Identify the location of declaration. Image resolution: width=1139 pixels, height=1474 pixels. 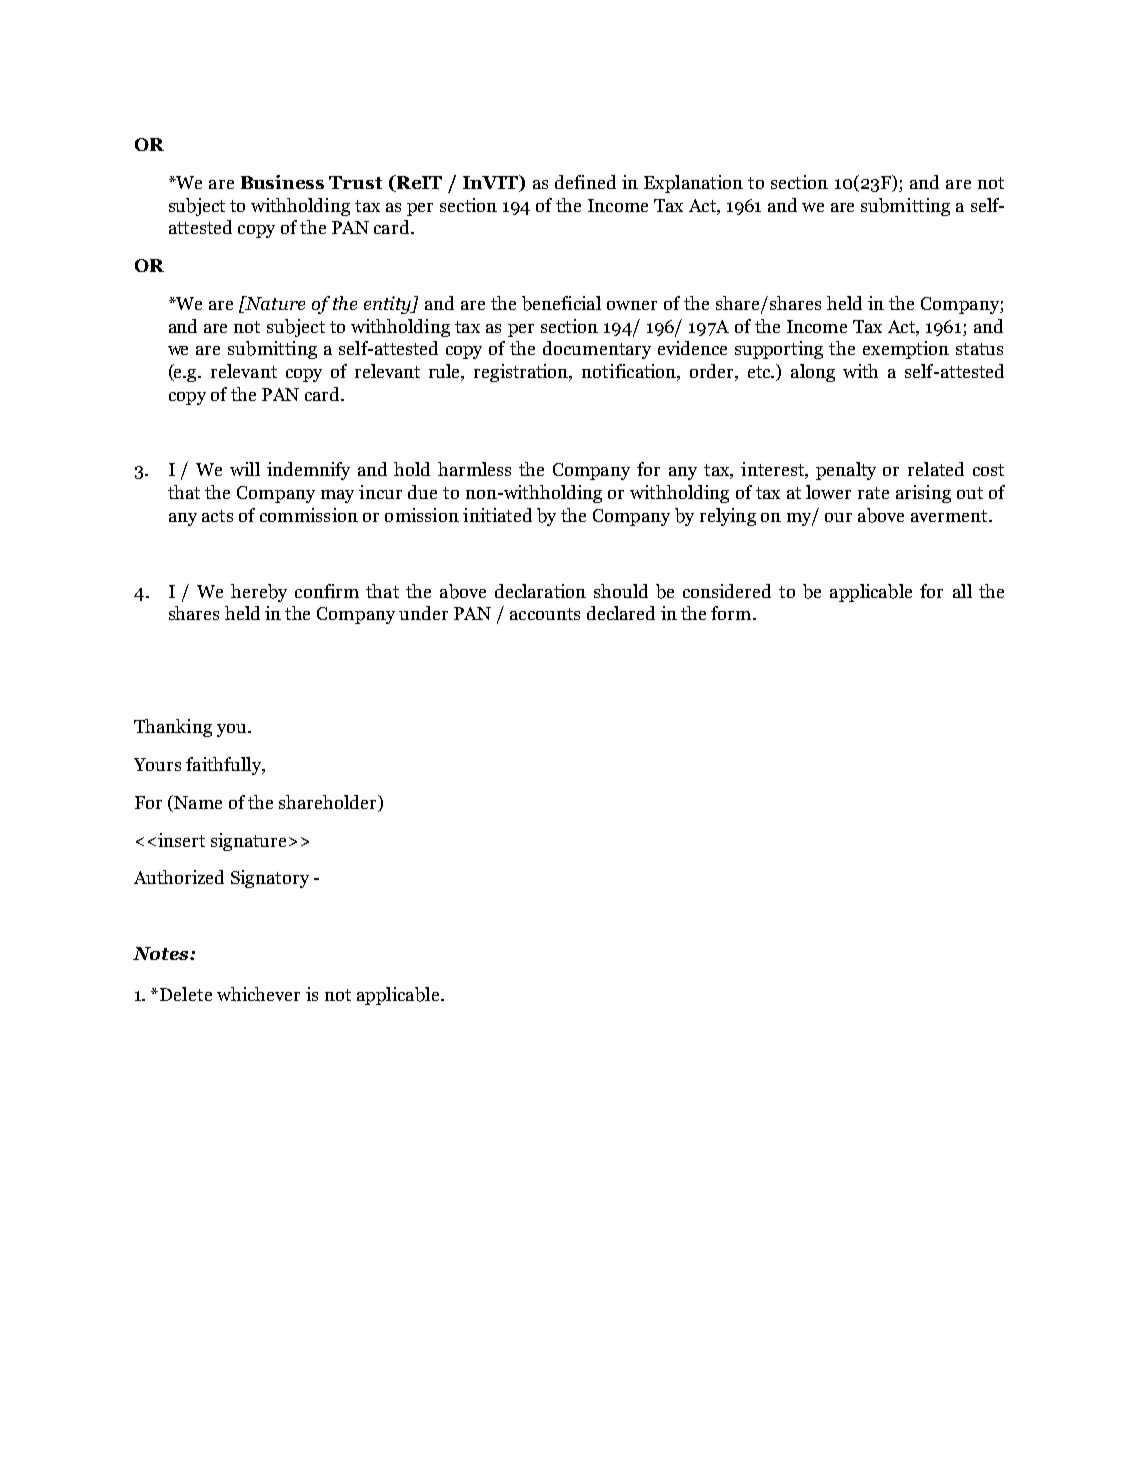
(540, 591).
